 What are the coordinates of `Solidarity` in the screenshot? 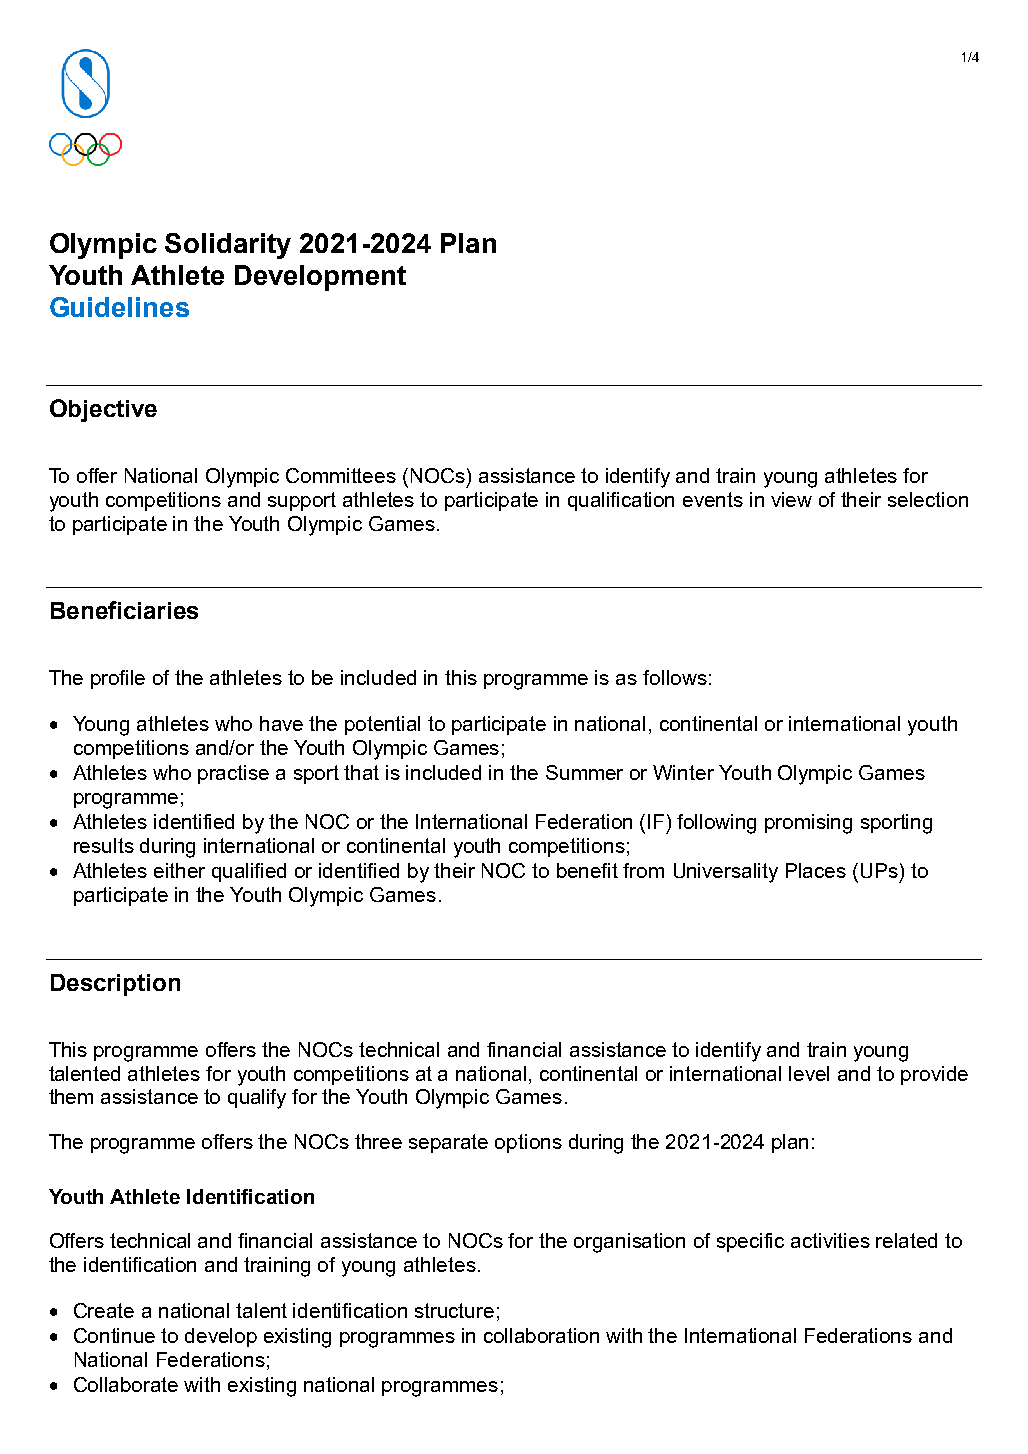 It's located at (228, 246).
